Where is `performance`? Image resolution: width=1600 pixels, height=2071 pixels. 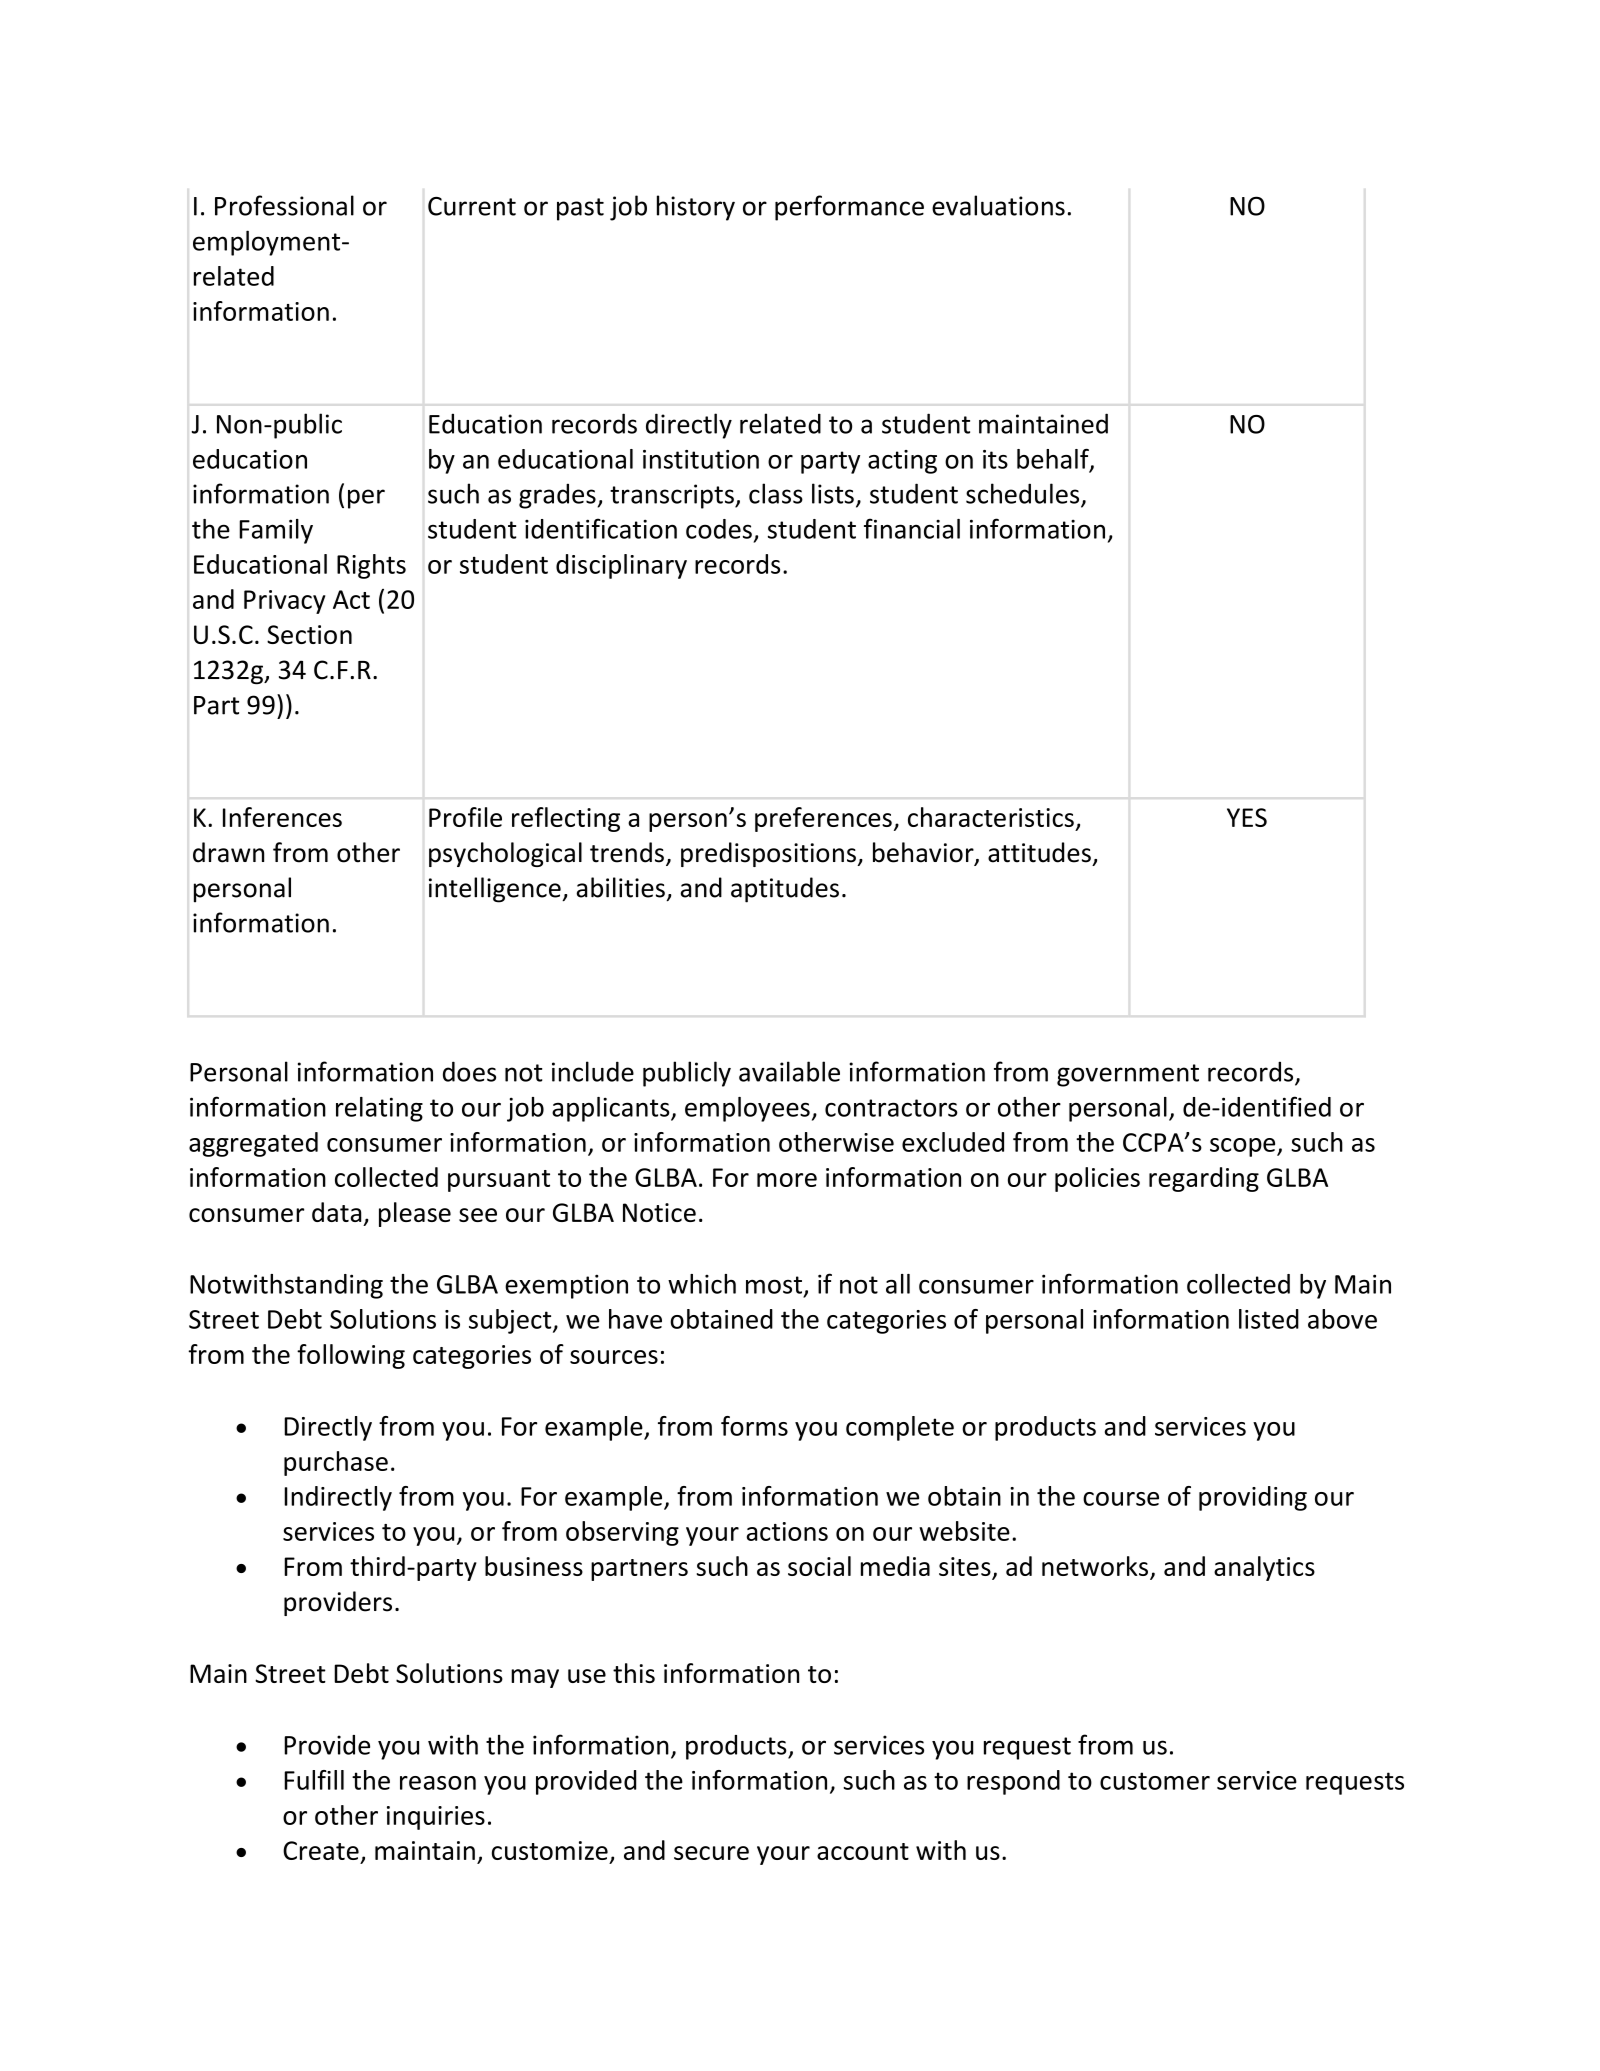 performance is located at coordinates (849, 208).
